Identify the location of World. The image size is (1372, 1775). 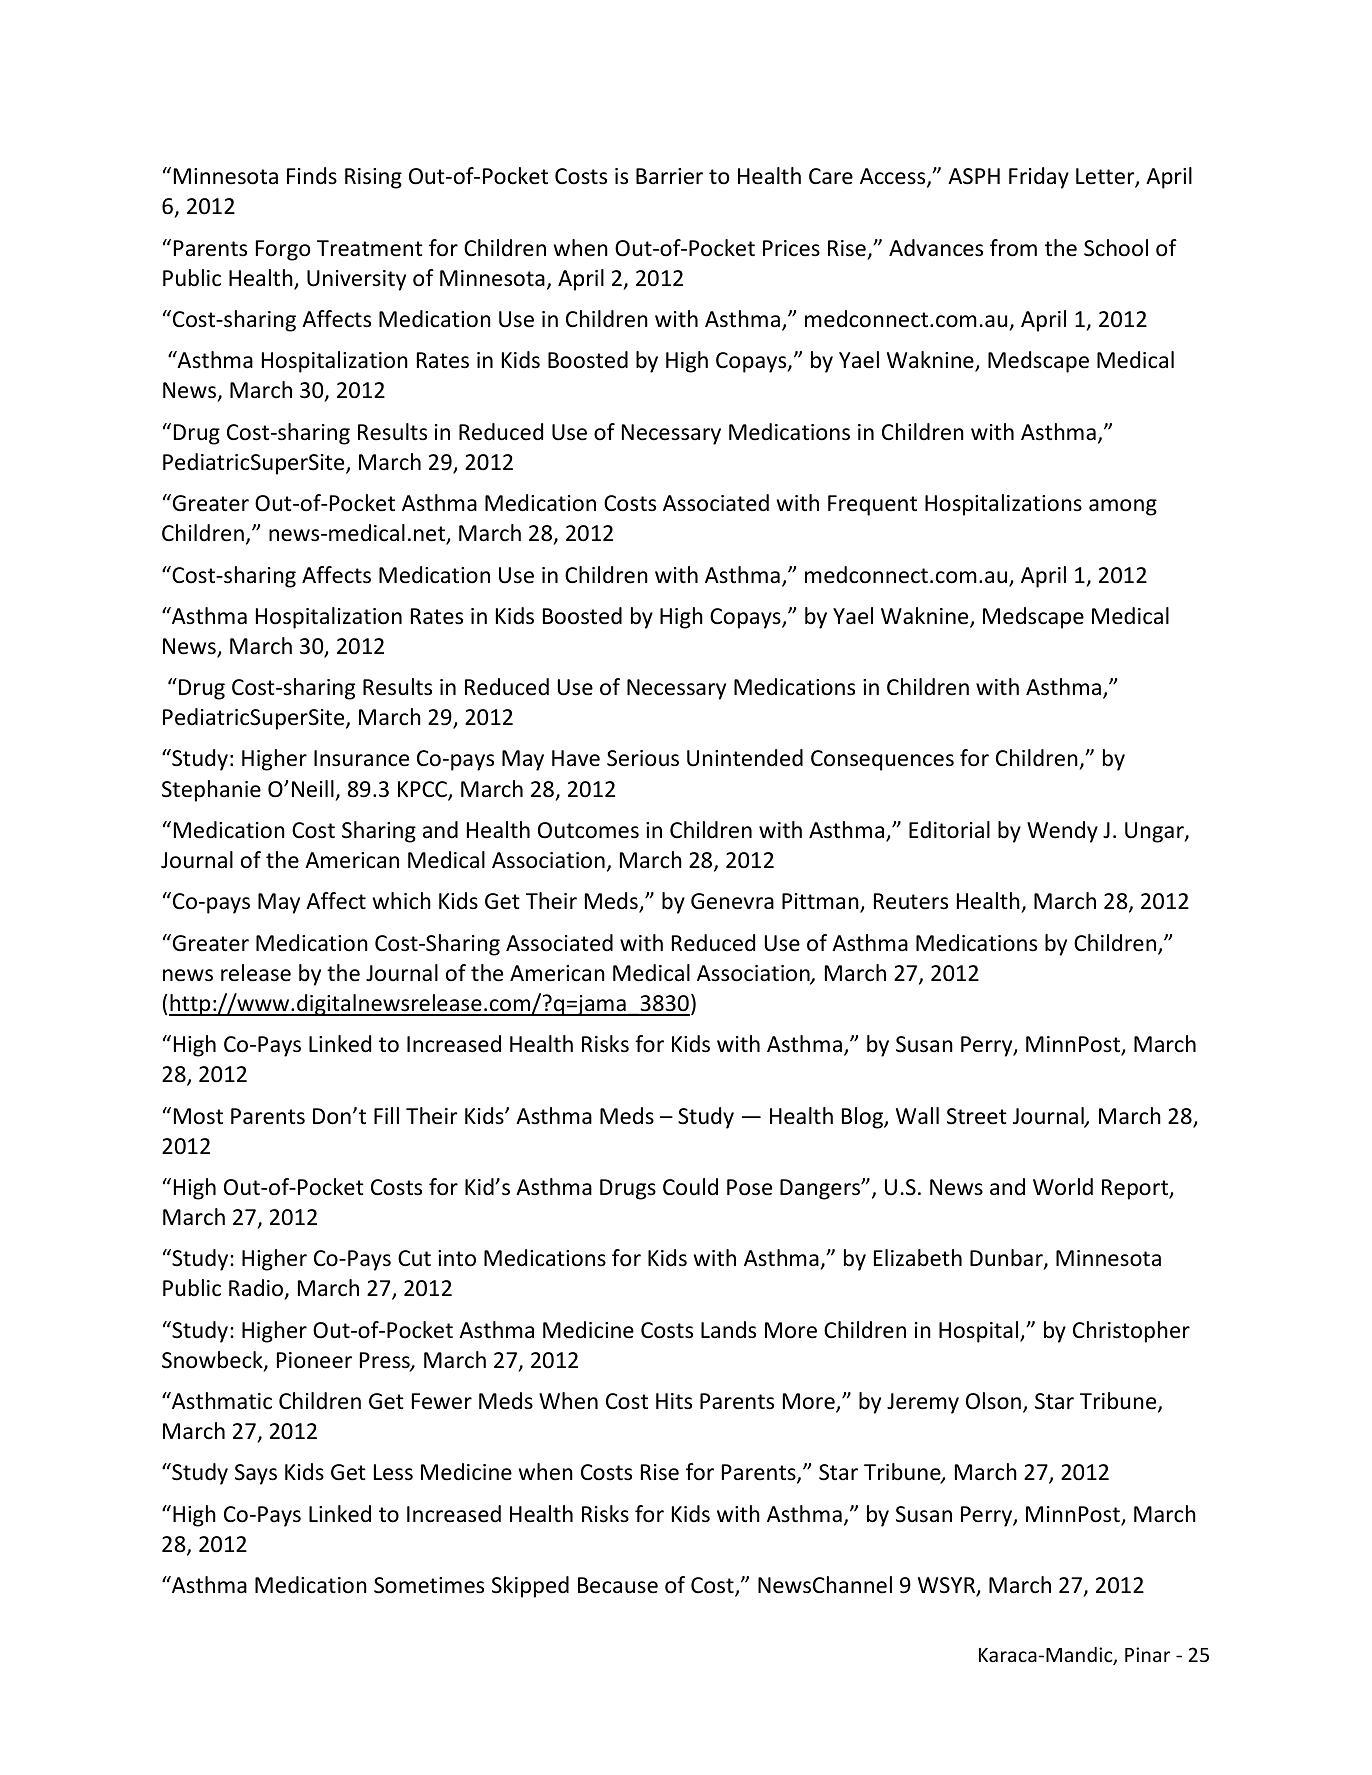
(1063, 1187).
